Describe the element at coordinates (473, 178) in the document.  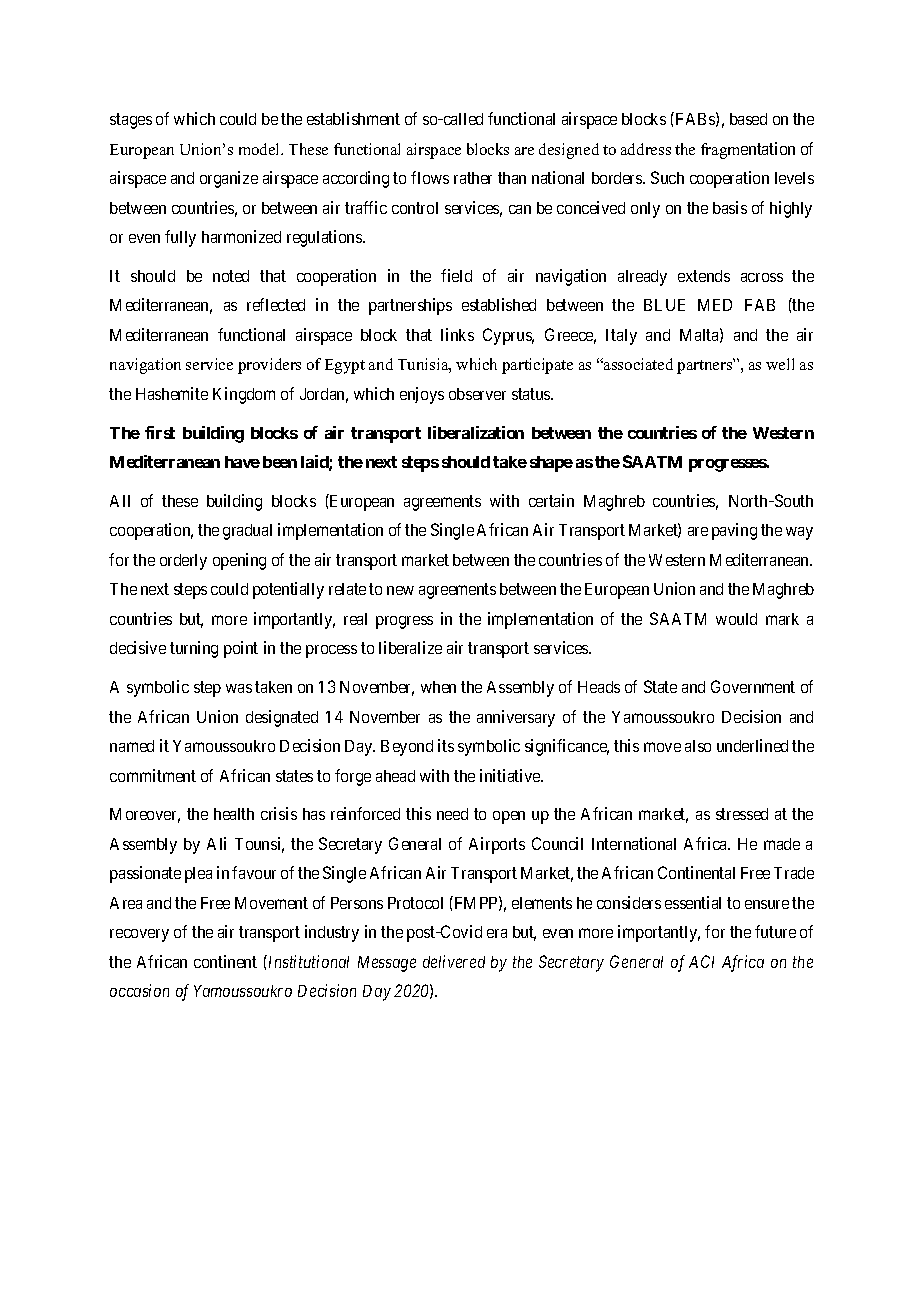
I see `rather` at that location.
